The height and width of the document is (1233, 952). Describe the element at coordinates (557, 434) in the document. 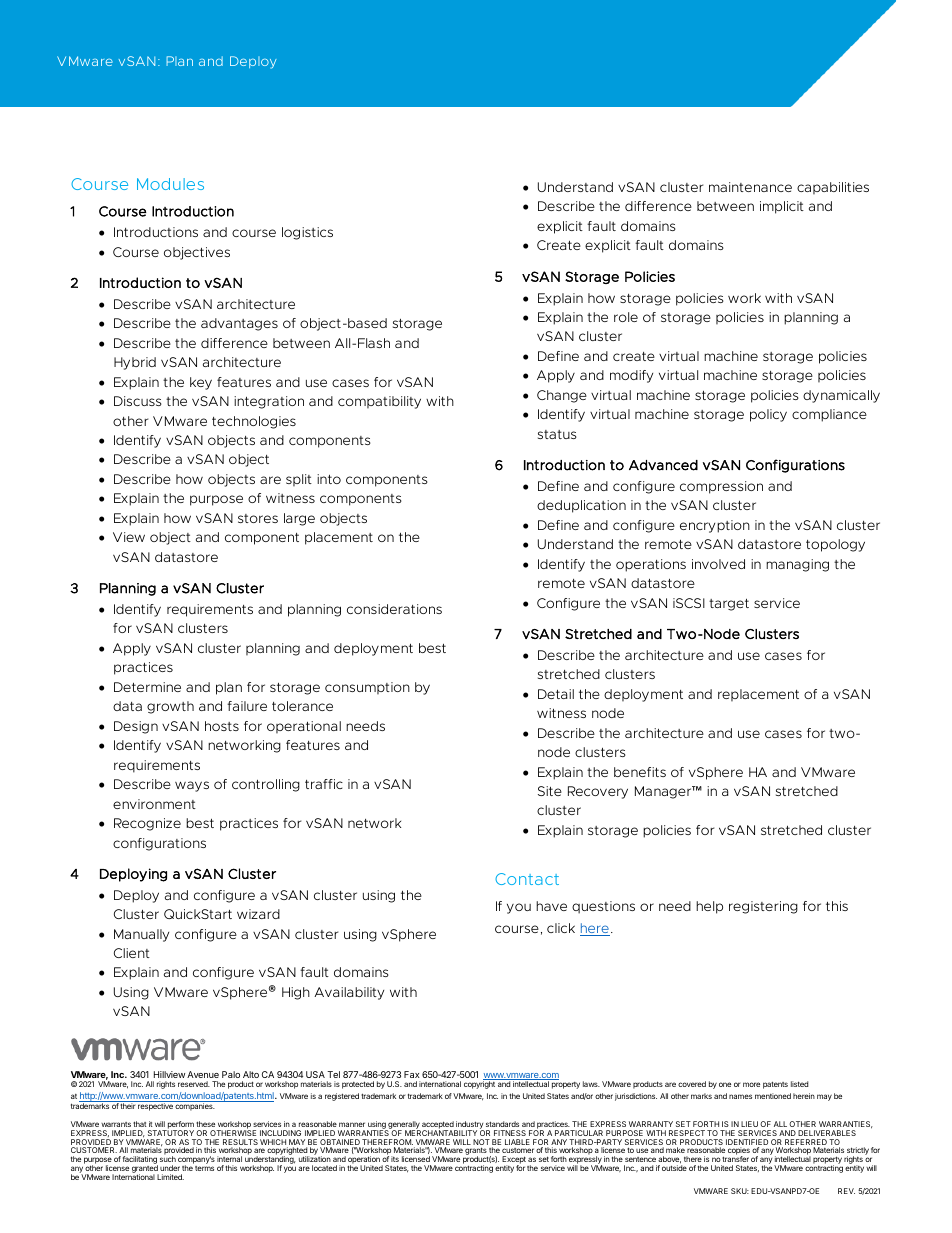

I see `status` at that location.
